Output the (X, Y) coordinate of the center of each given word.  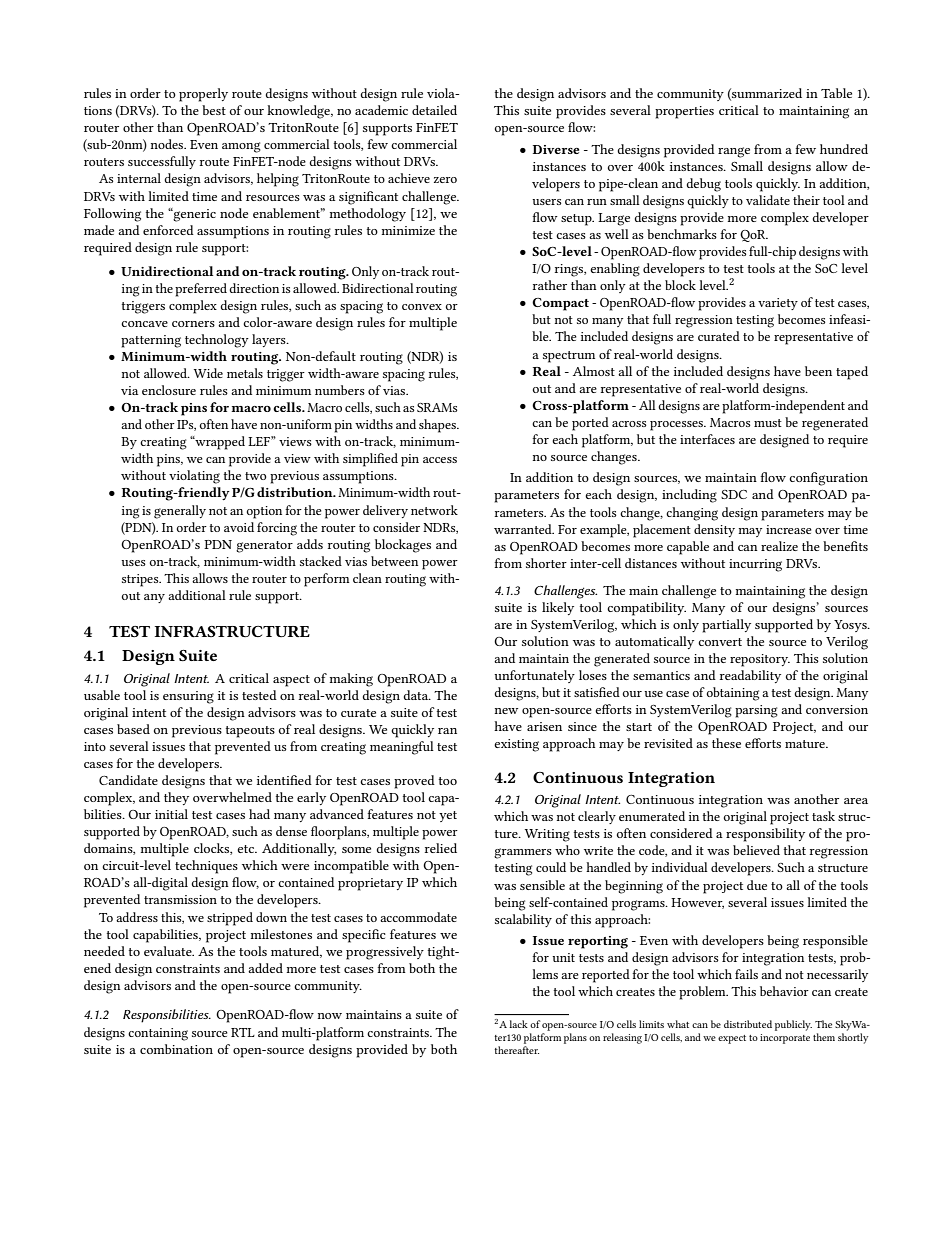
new (506, 711)
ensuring (188, 697)
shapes (438, 426)
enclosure (169, 390)
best (214, 110)
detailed (434, 110)
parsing (756, 711)
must (768, 423)
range (734, 152)
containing (158, 1034)
